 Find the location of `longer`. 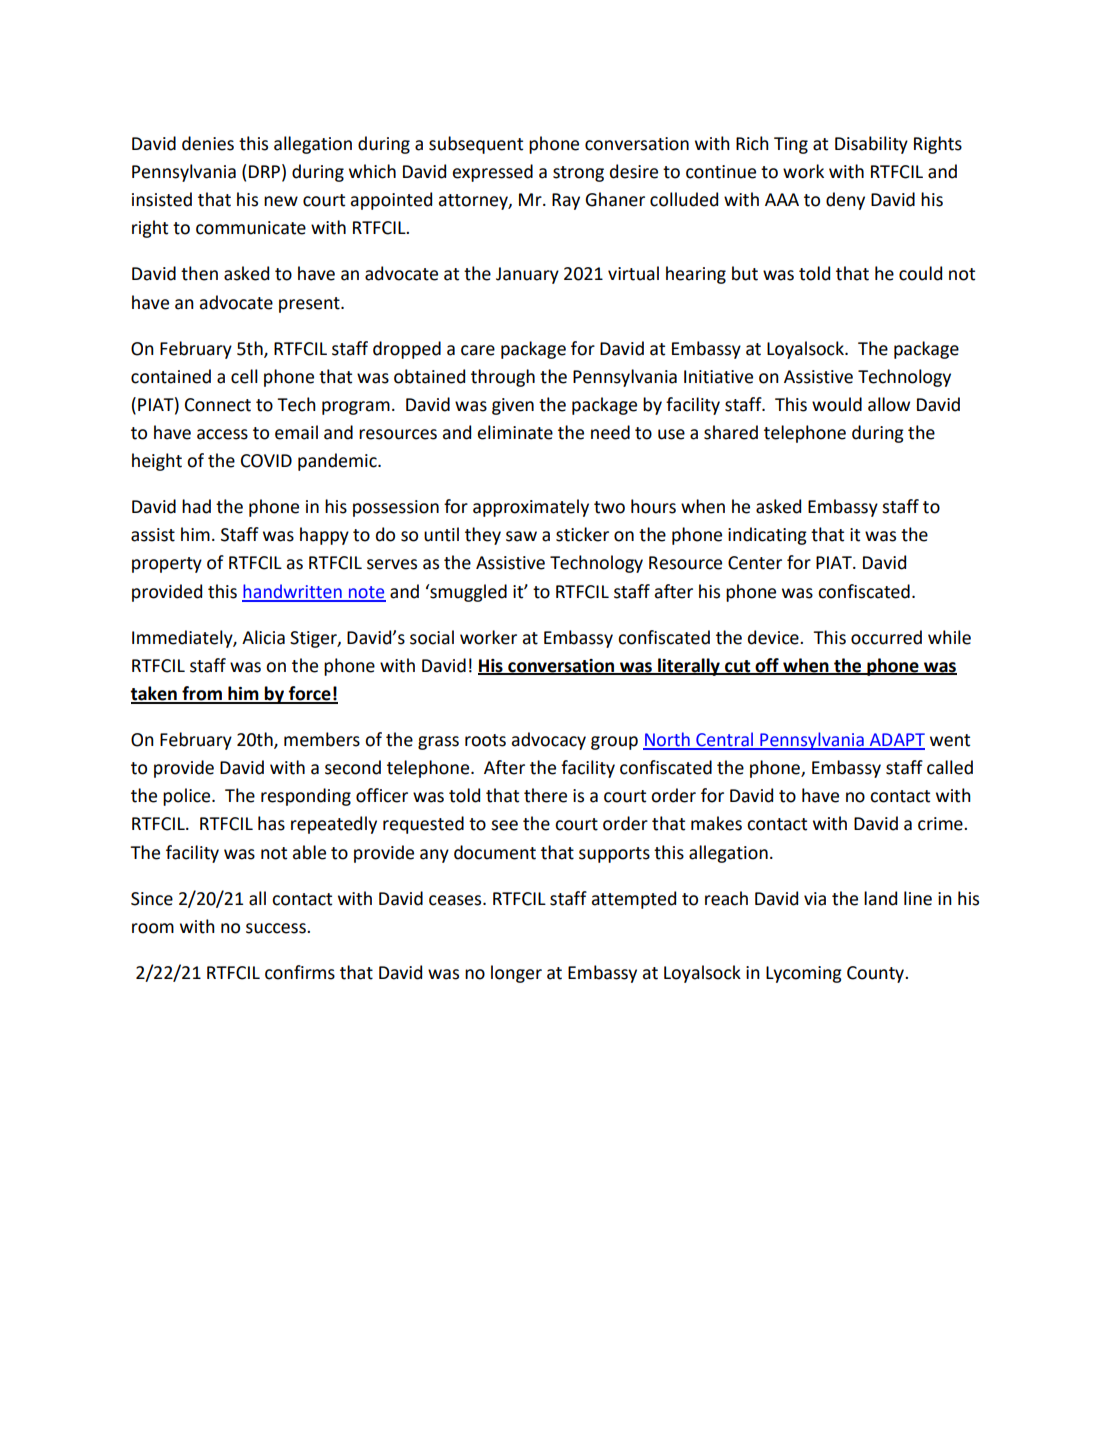

longer is located at coordinates (516, 974).
